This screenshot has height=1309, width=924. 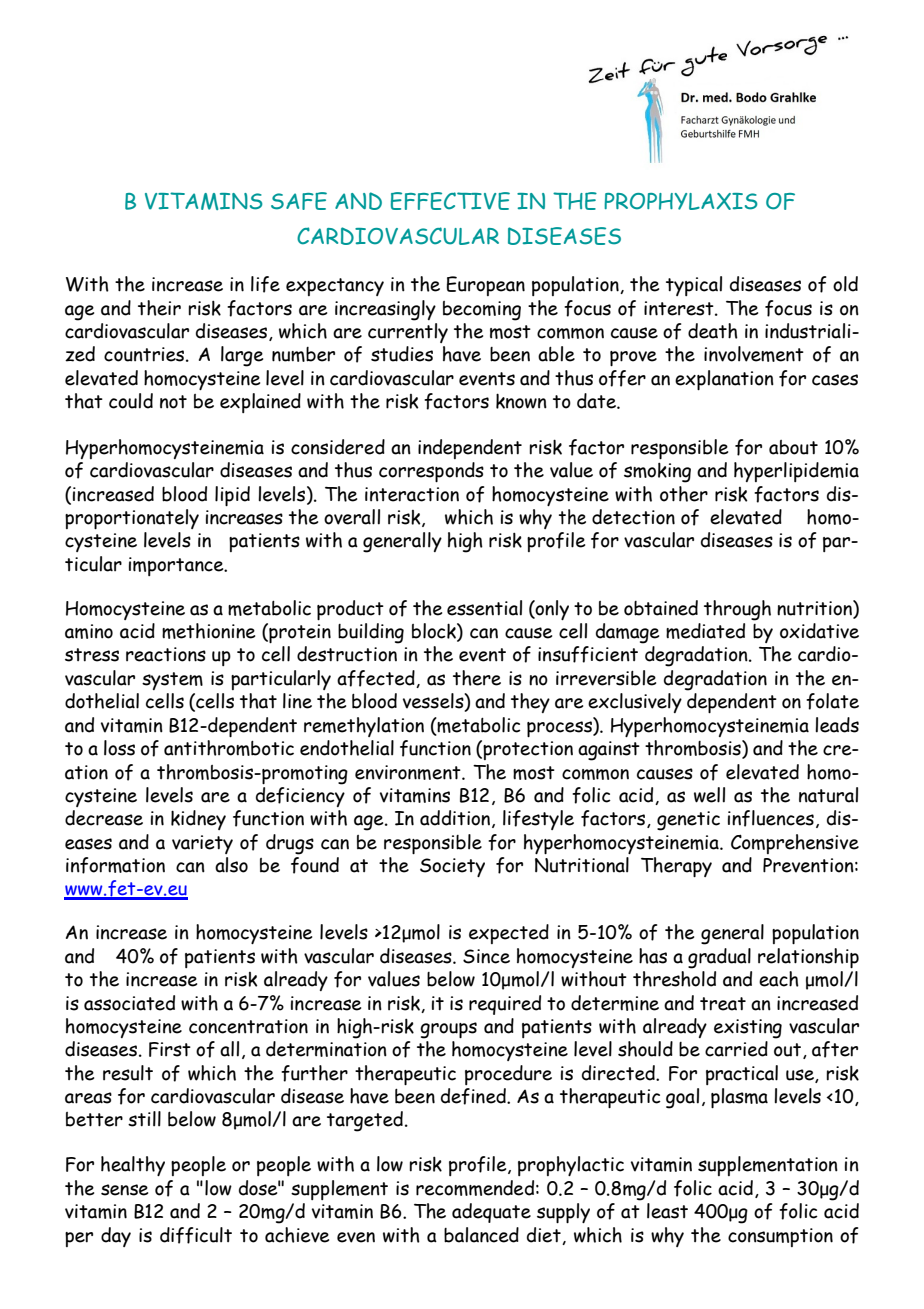 What do you see at coordinates (159, 308) in the screenshot?
I see `their` at bounding box center [159, 308].
